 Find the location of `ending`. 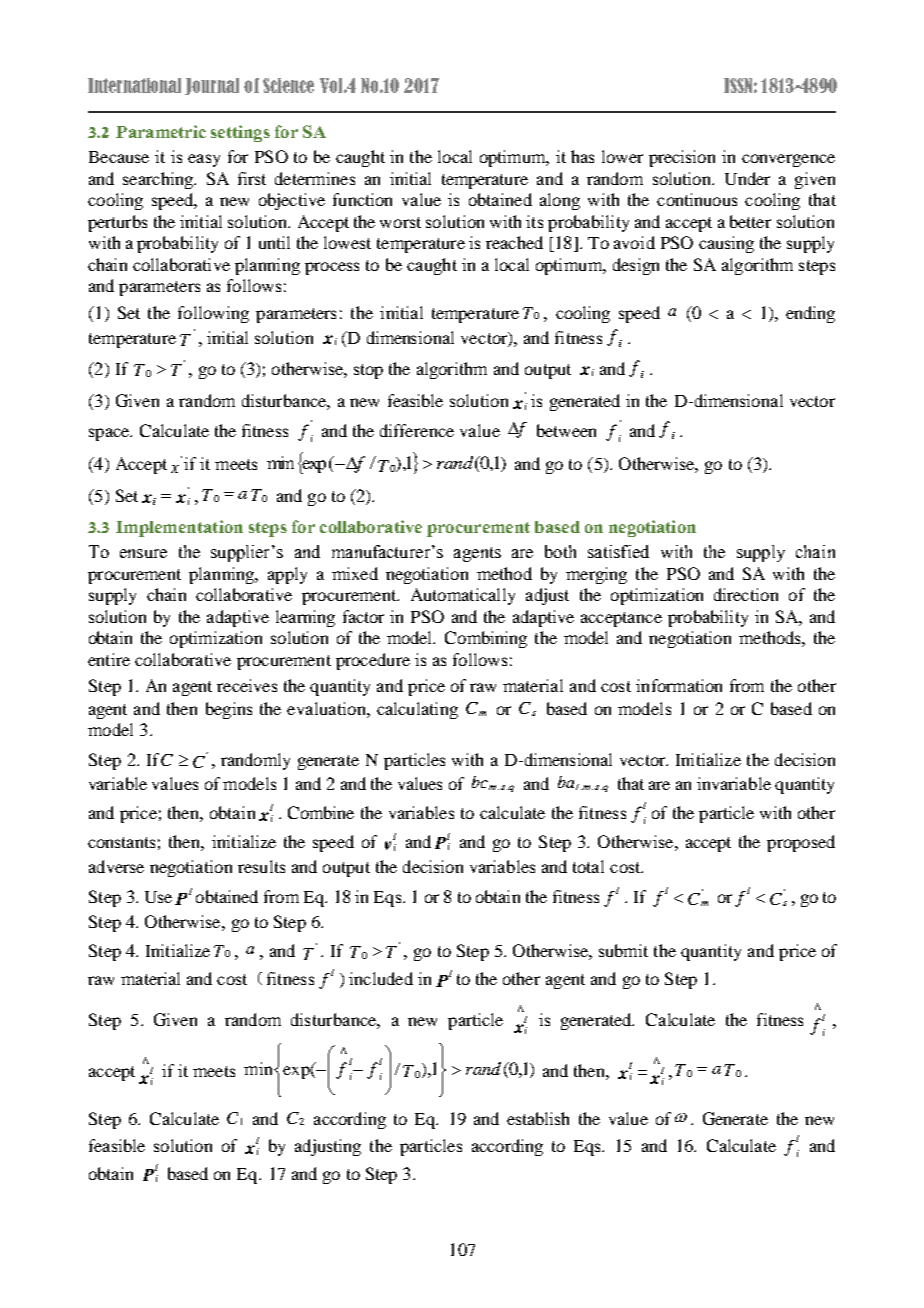

ending is located at coordinates (810, 314).
